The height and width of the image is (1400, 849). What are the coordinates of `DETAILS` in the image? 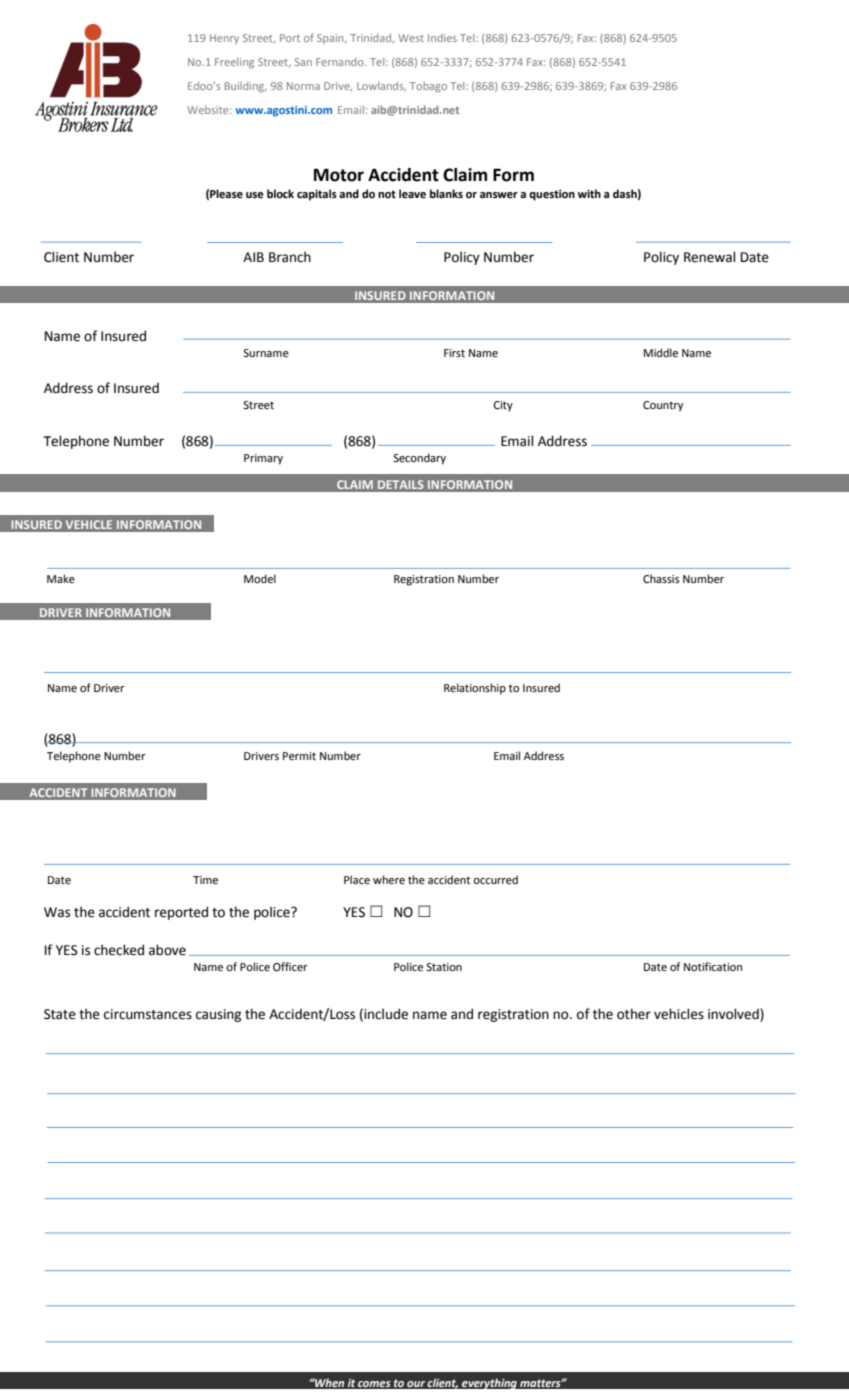 It's located at (401, 484).
